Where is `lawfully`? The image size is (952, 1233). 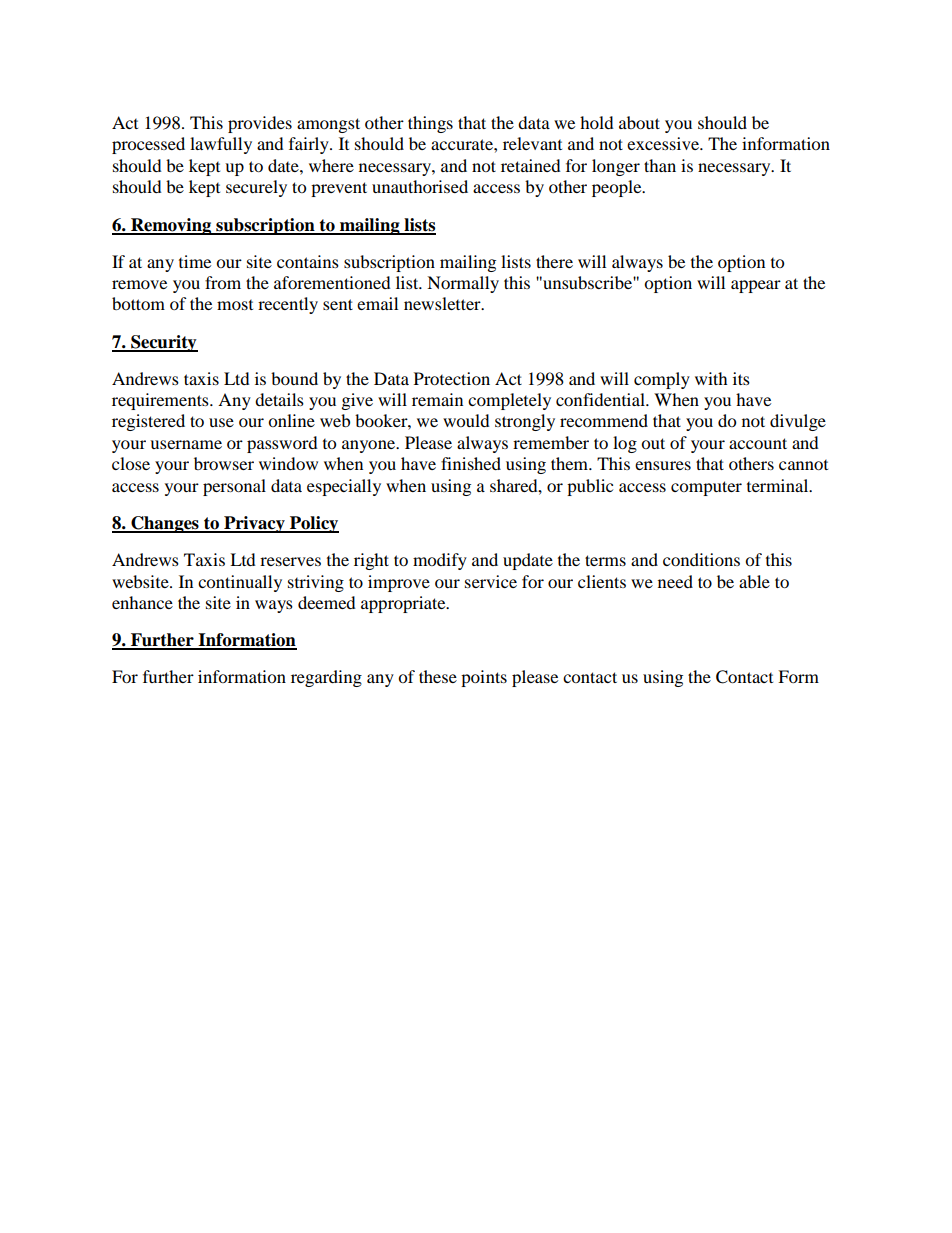 lawfully is located at coordinates (221, 145).
